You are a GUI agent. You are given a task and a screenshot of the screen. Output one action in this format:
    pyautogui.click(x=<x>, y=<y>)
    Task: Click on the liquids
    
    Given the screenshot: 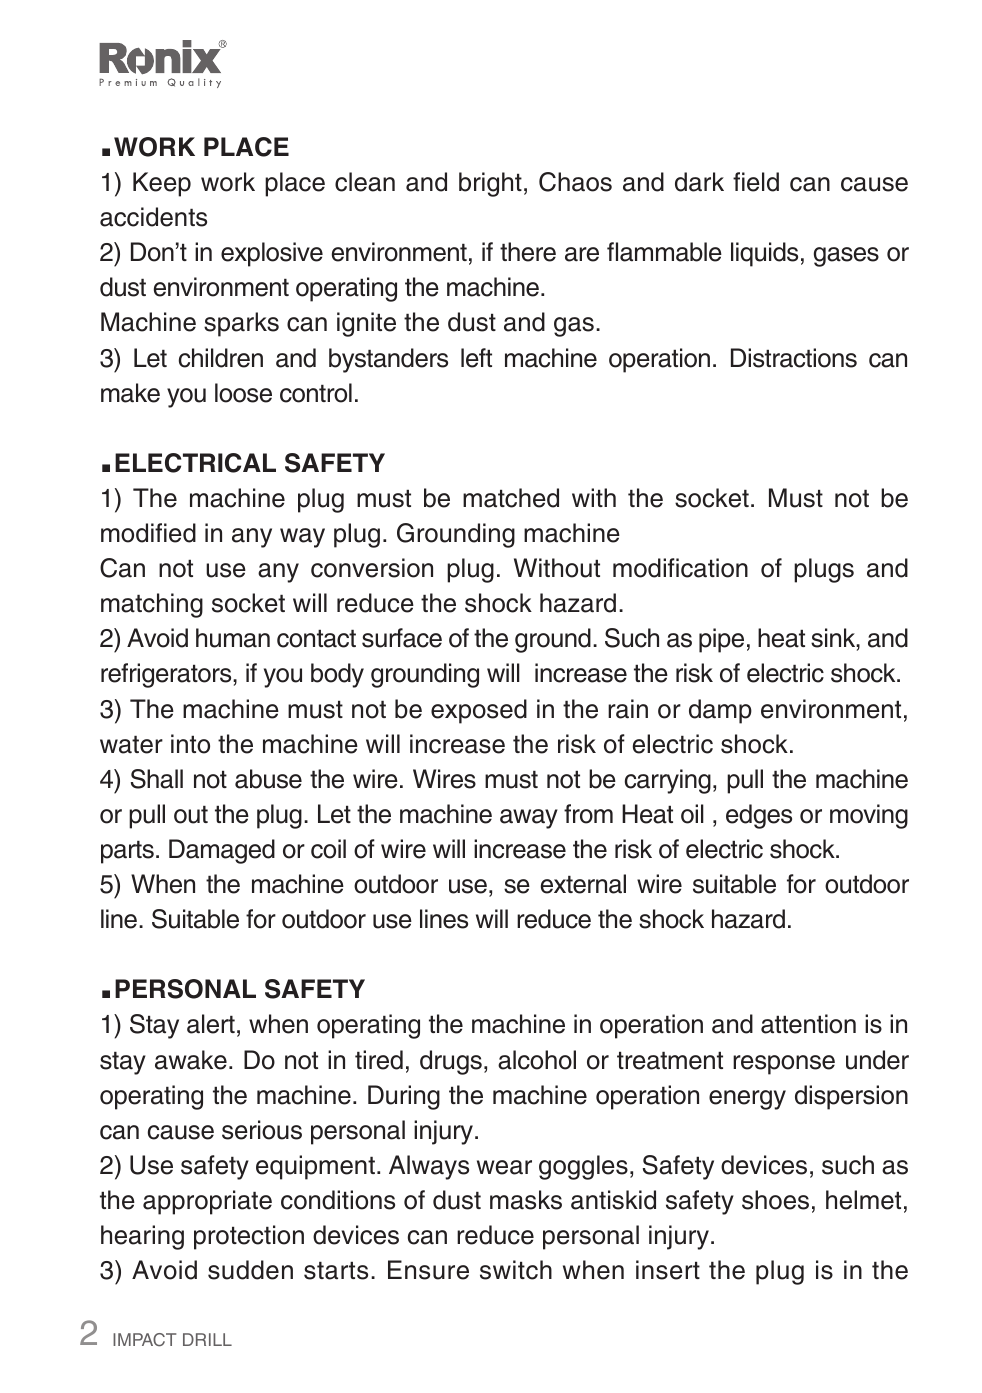 What is the action you would take?
    pyautogui.click(x=764, y=254)
